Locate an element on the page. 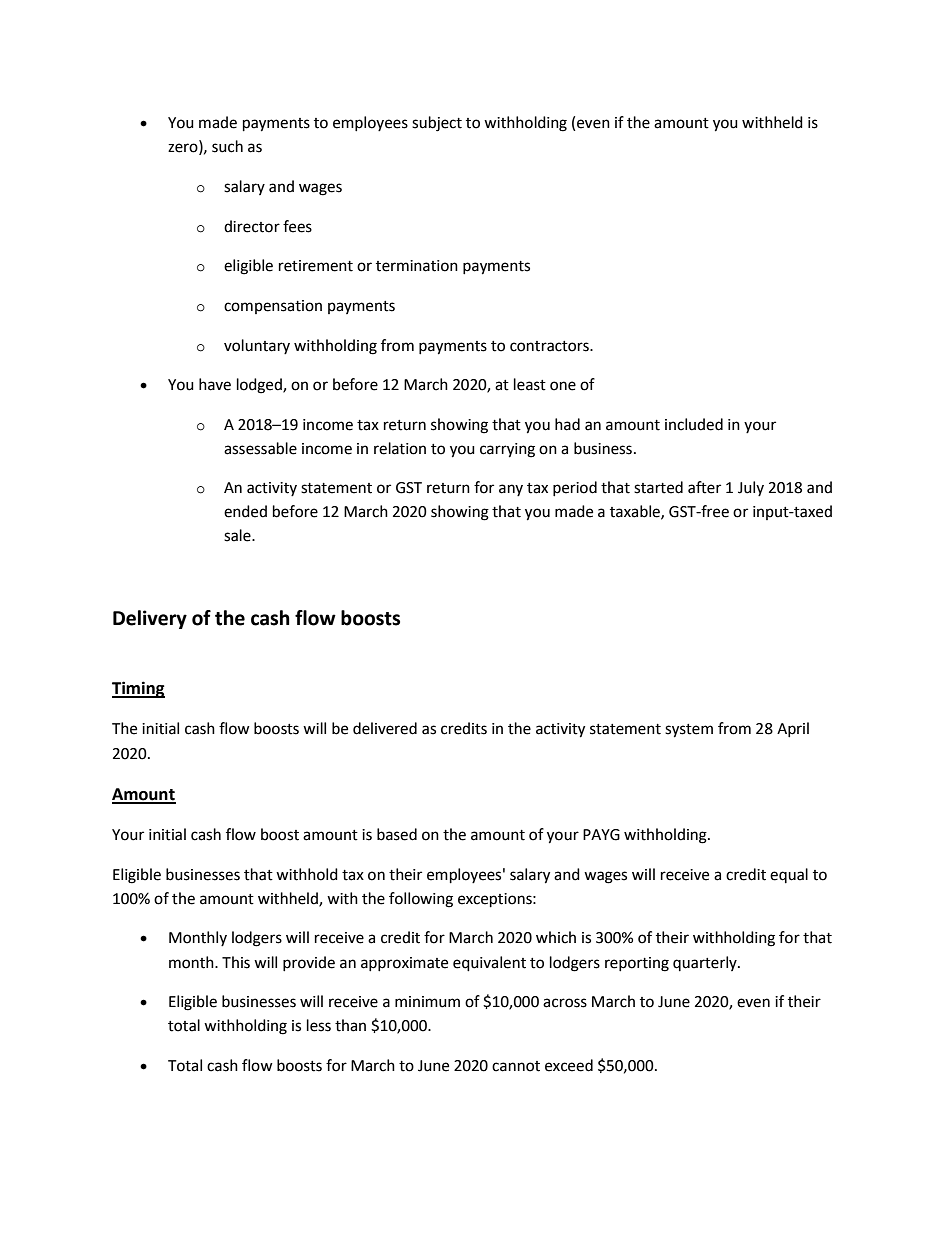 The image size is (952, 1233). contractors is located at coordinates (550, 346).
